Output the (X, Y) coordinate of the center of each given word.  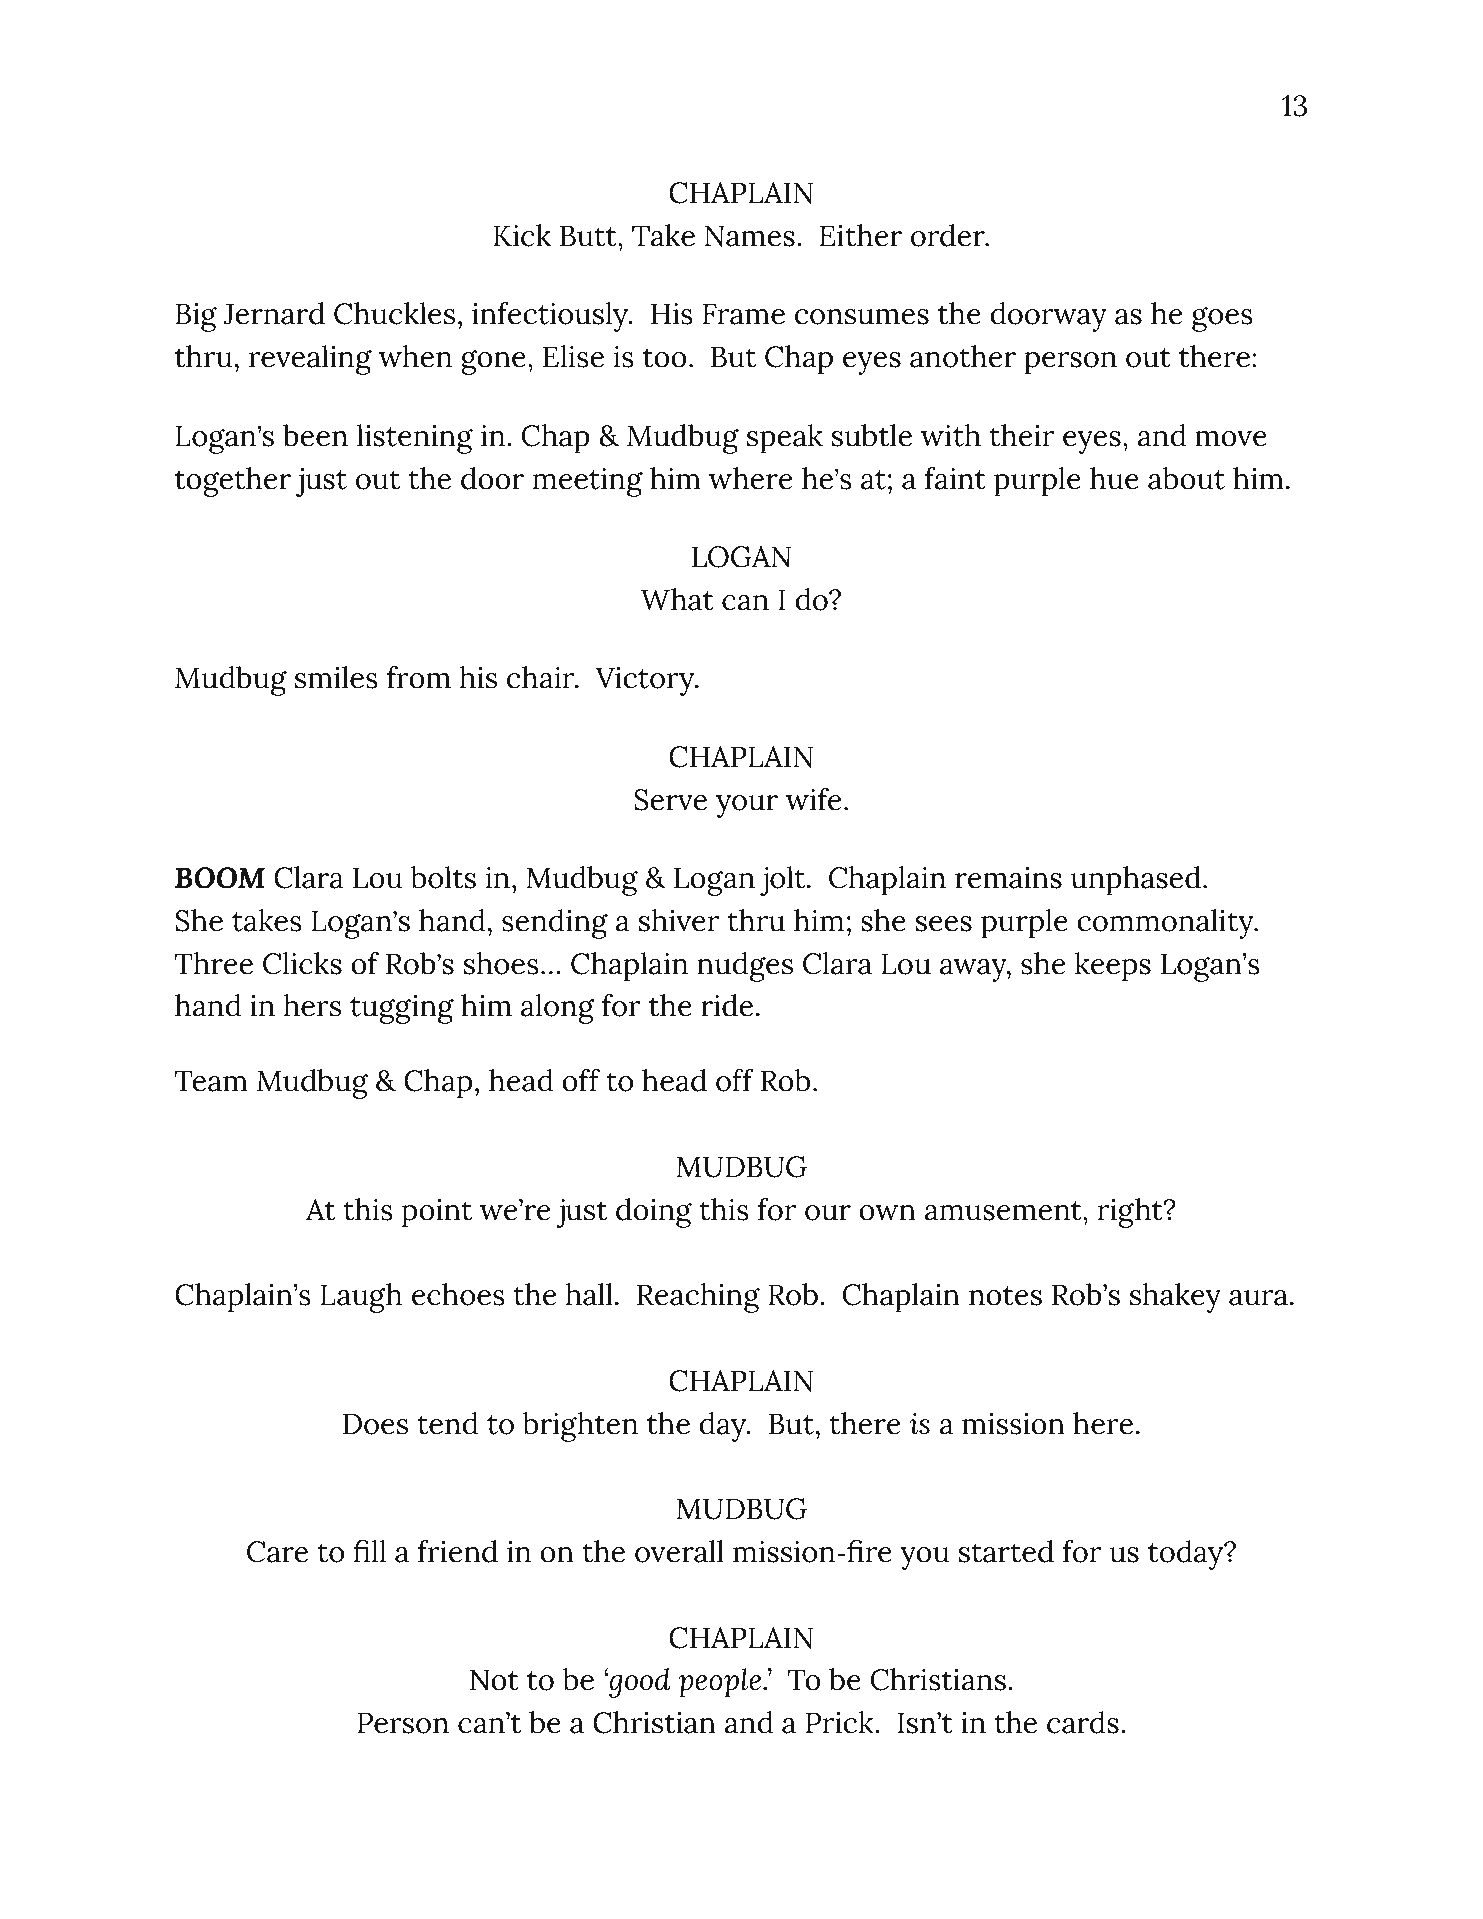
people (721, 1683)
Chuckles (394, 313)
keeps (1113, 967)
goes (1222, 319)
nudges (745, 967)
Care (277, 1552)
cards (1083, 1722)
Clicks (302, 963)
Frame (744, 314)
